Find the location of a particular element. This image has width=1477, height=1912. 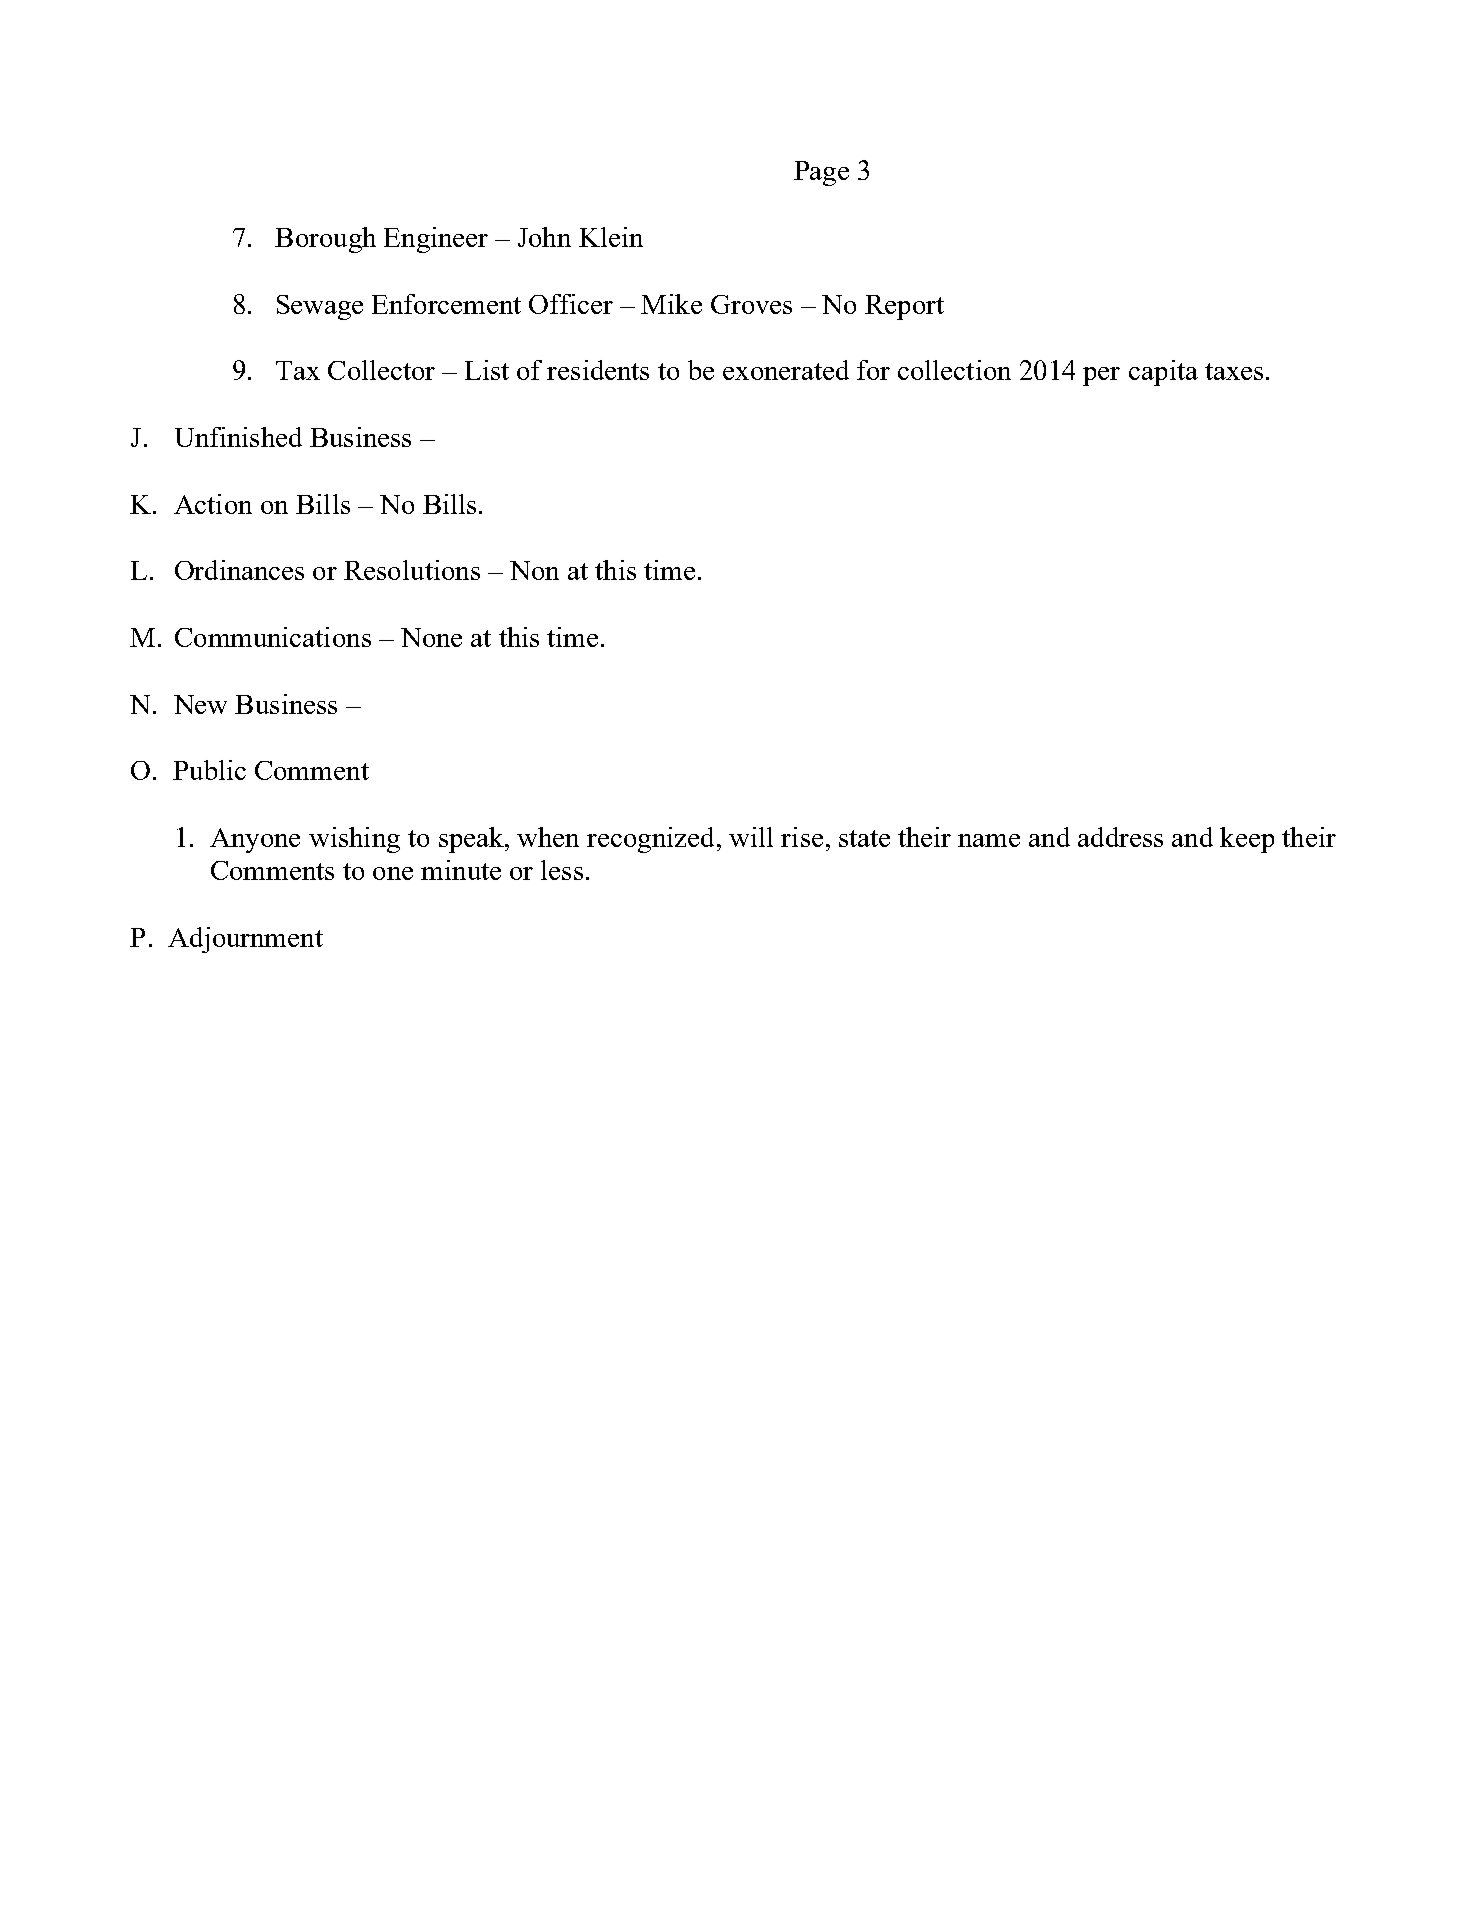

less is located at coordinates (562, 870).
